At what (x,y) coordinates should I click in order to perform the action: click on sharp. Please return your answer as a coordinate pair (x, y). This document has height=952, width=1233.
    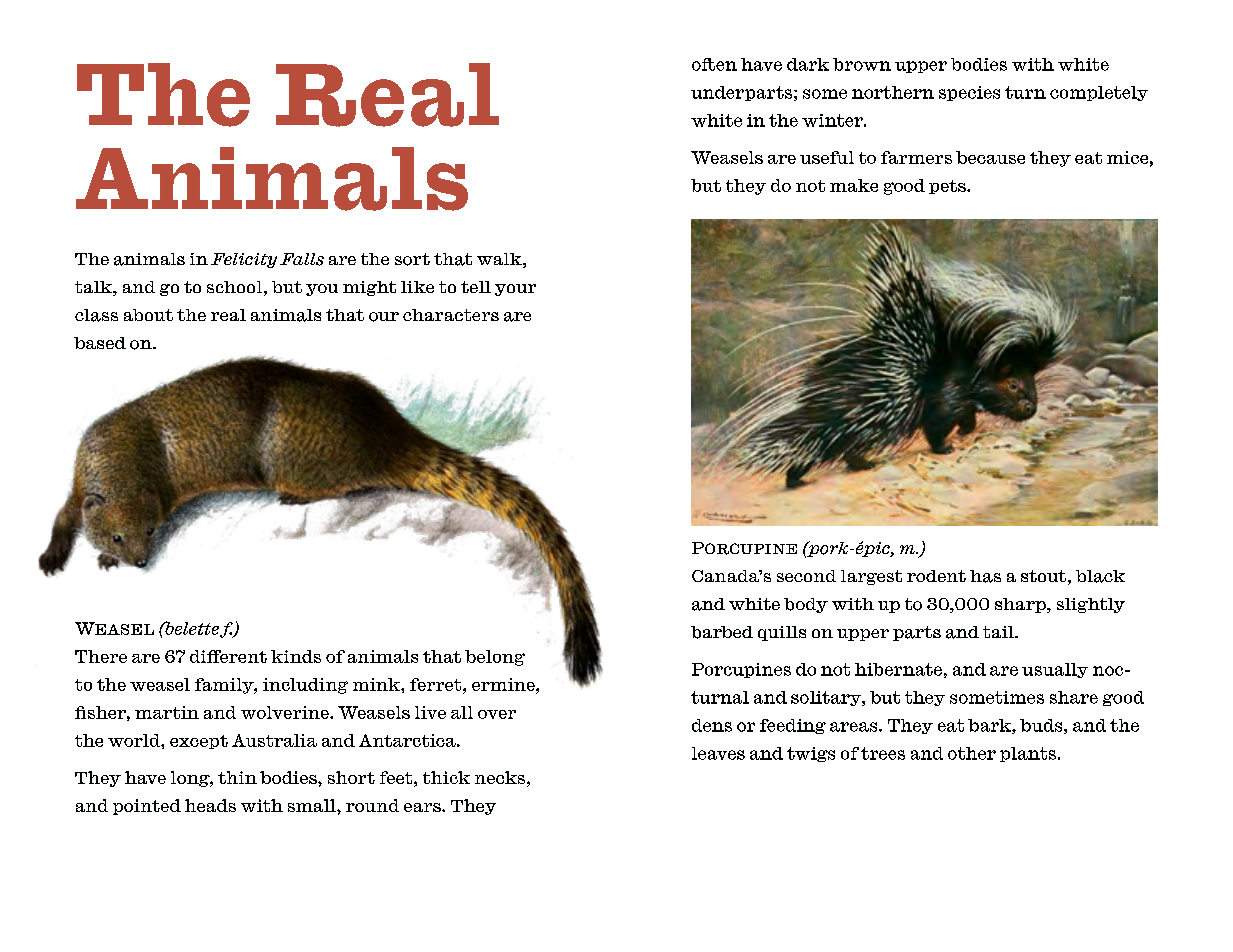
    Looking at the image, I should click on (1021, 605).
